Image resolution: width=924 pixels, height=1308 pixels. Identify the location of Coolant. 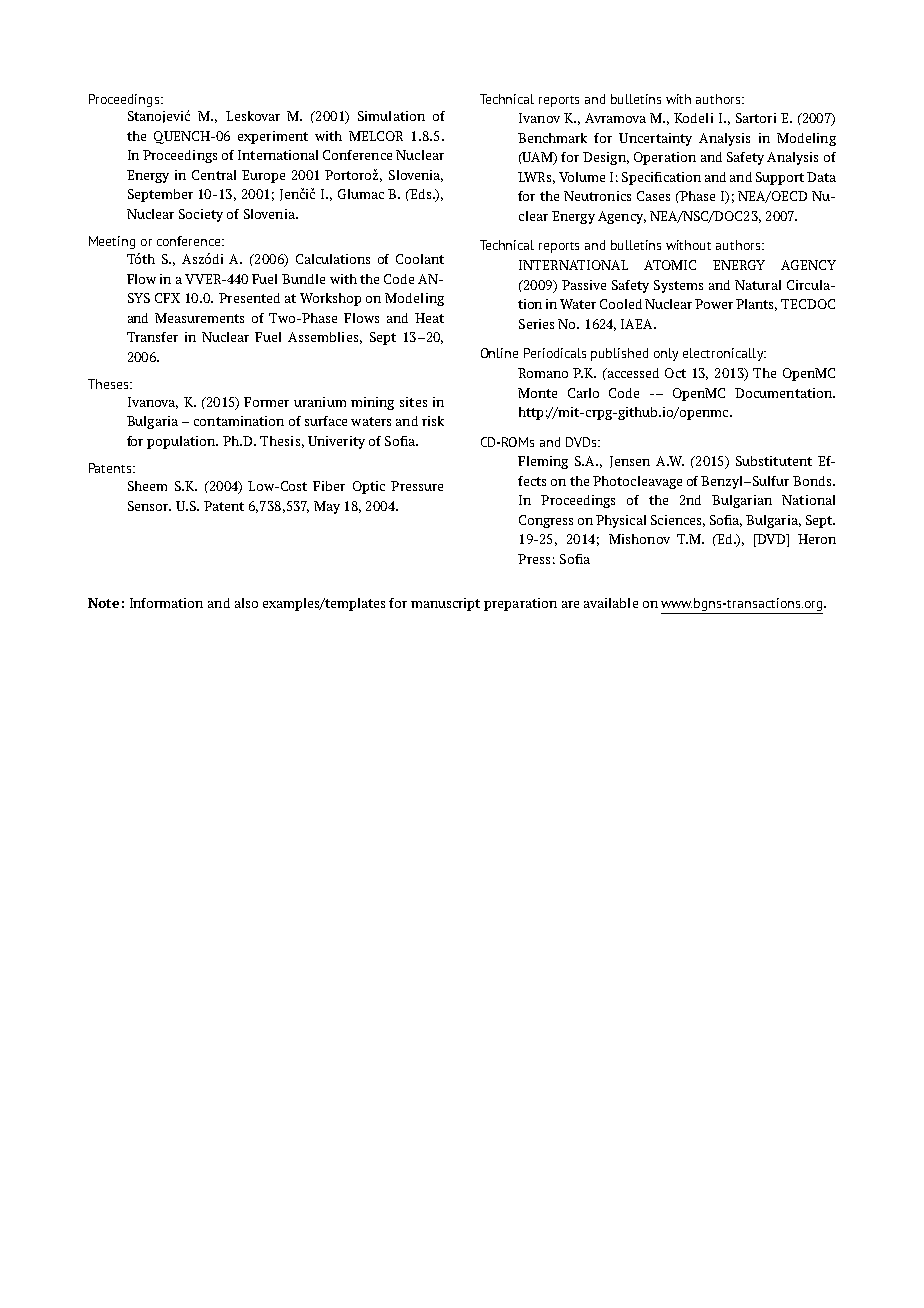
(420, 259).
